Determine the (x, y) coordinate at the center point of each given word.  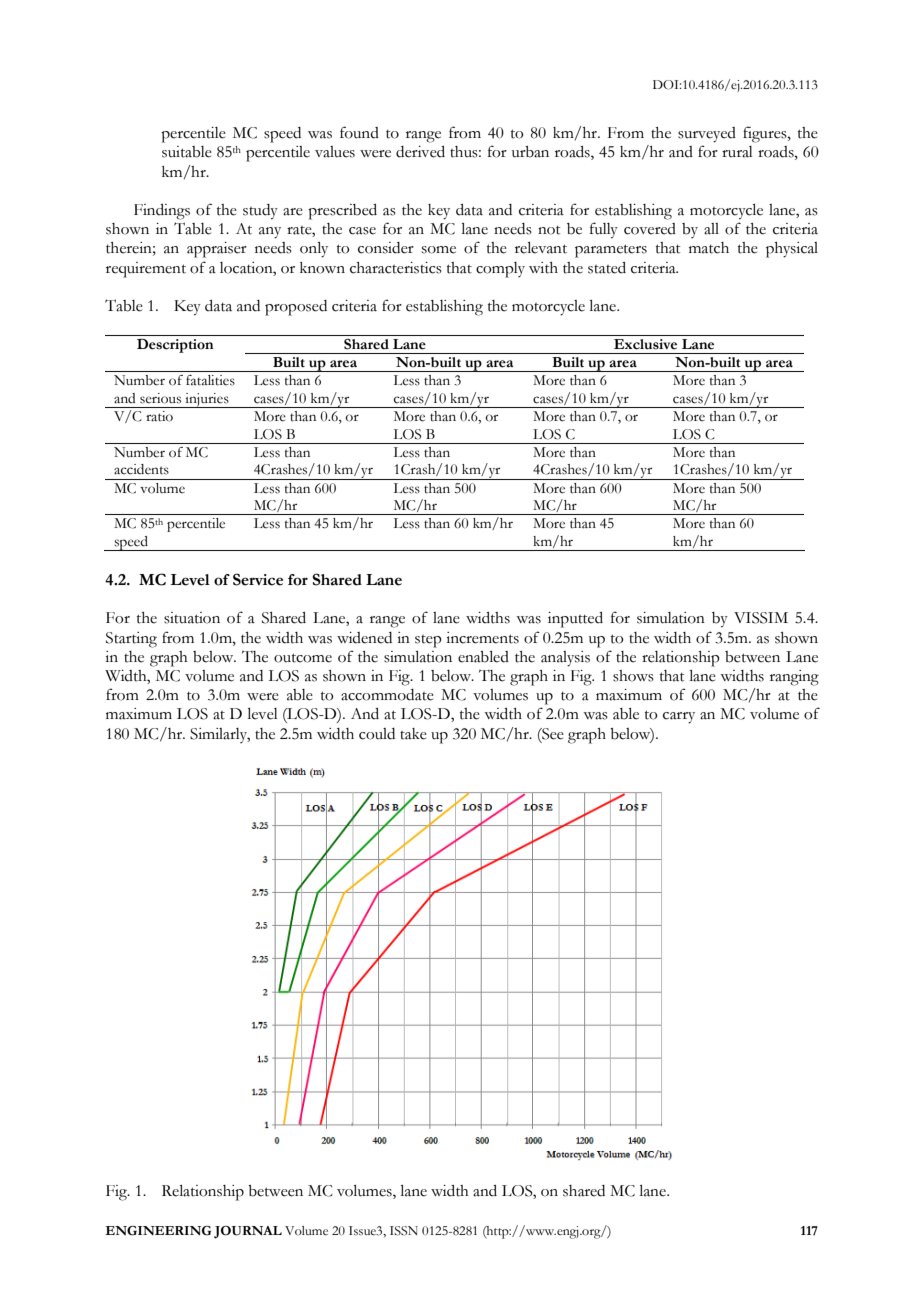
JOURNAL (248, 1232)
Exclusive (645, 344)
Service (258, 579)
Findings (162, 212)
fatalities (210, 380)
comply (500, 270)
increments (482, 638)
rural (737, 152)
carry (679, 718)
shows (633, 676)
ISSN (404, 1231)
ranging (794, 678)
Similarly (220, 735)
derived (420, 152)
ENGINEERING (158, 1231)
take (413, 734)
